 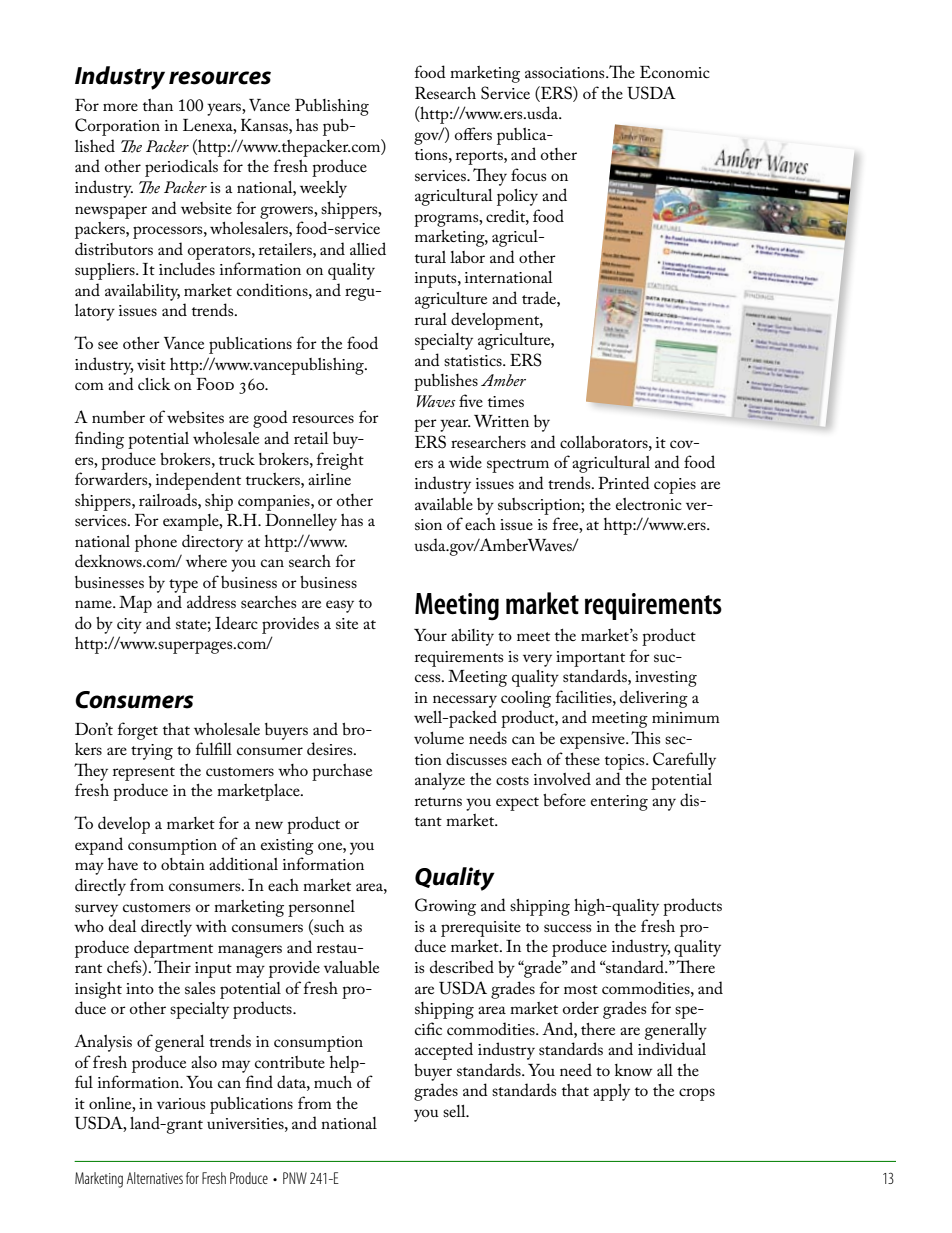 What do you see at coordinates (473, 133) in the screenshot?
I see `offers` at bounding box center [473, 133].
